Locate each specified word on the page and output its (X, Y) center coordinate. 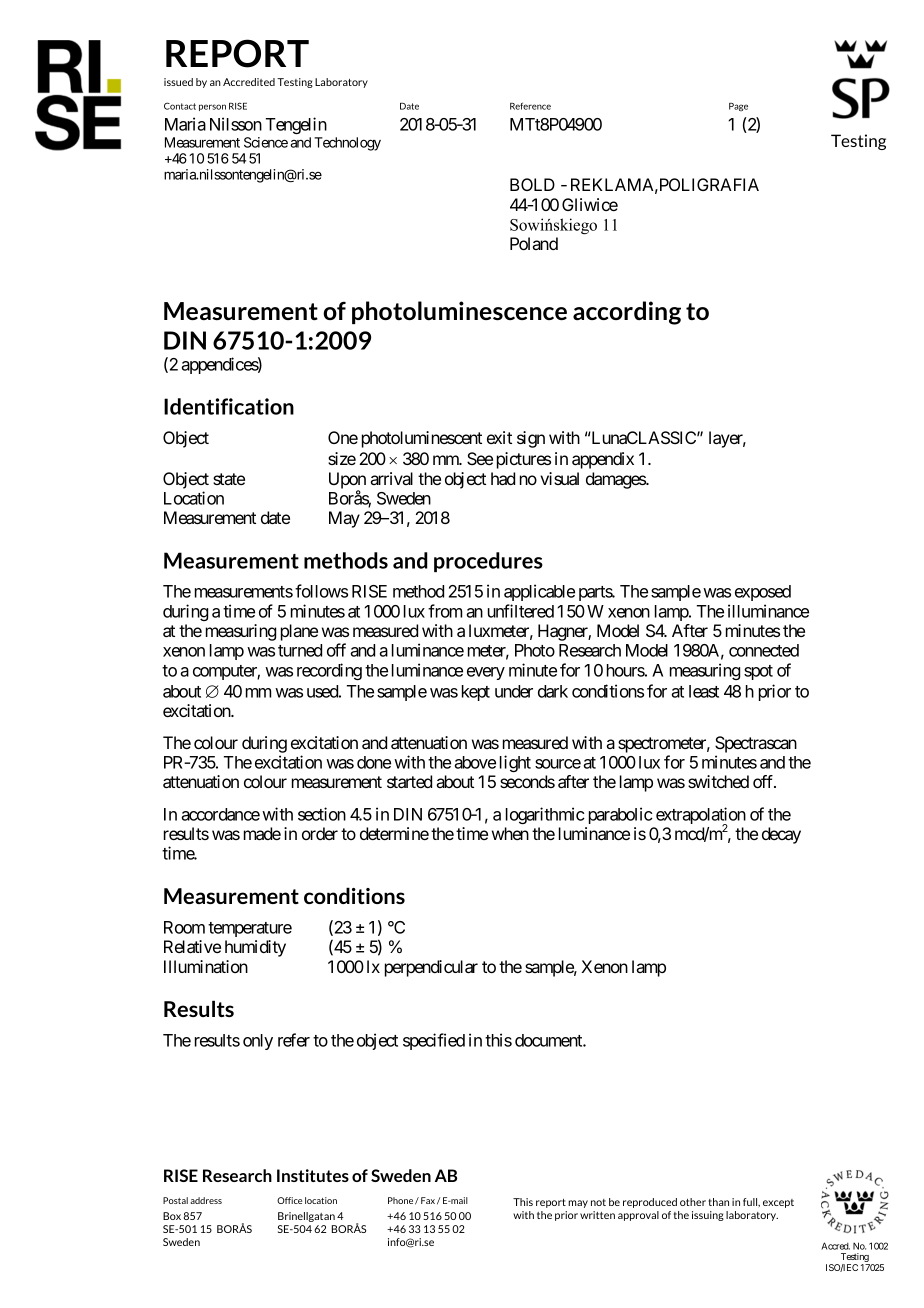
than (718, 1202)
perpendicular (431, 968)
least (704, 691)
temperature (250, 929)
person (212, 107)
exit (499, 437)
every (486, 673)
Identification (229, 406)
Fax (428, 1200)
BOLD (532, 184)
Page (738, 107)
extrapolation (701, 817)
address (206, 1200)
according (627, 313)
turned (300, 650)
